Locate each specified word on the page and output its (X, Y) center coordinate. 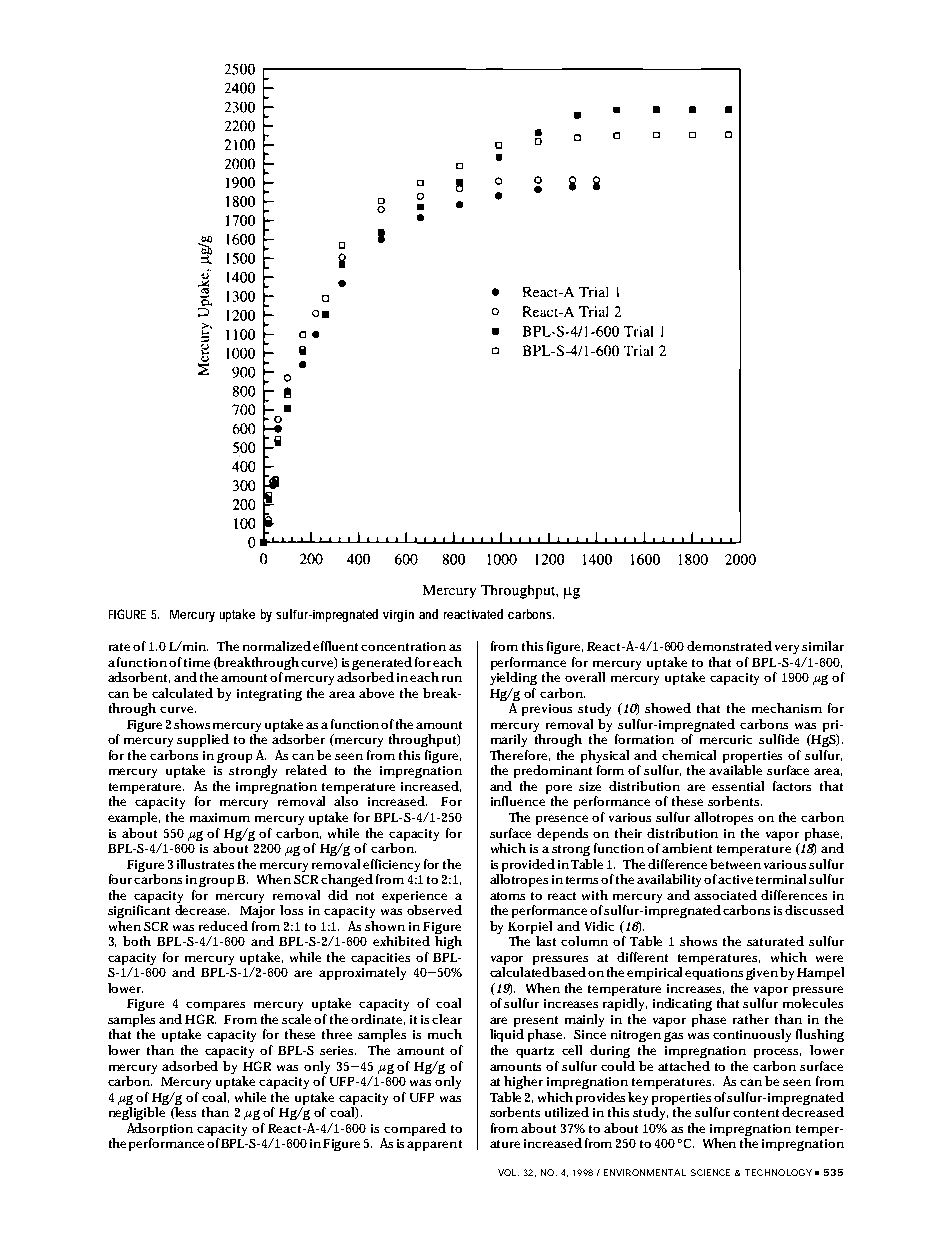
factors (792, 786)
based (570, 972)
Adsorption (160, 1129)
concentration (403, 646)
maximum (220, 817)
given (762, 974)
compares (215, 1006)
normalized (277, 646)
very (787, 649)
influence (518, 801)
